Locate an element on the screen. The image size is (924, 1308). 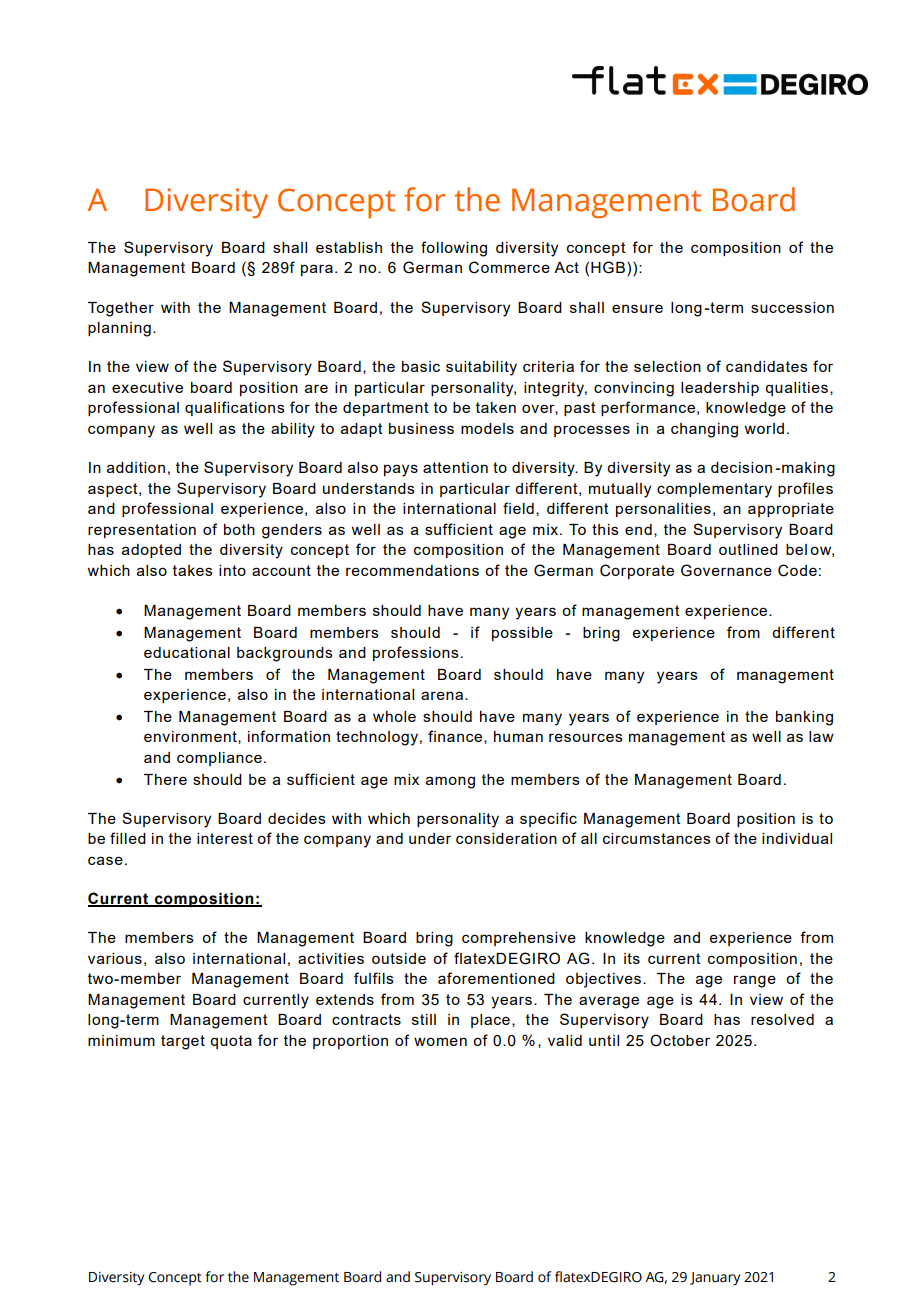
field is located at coordinates (518, 508).
